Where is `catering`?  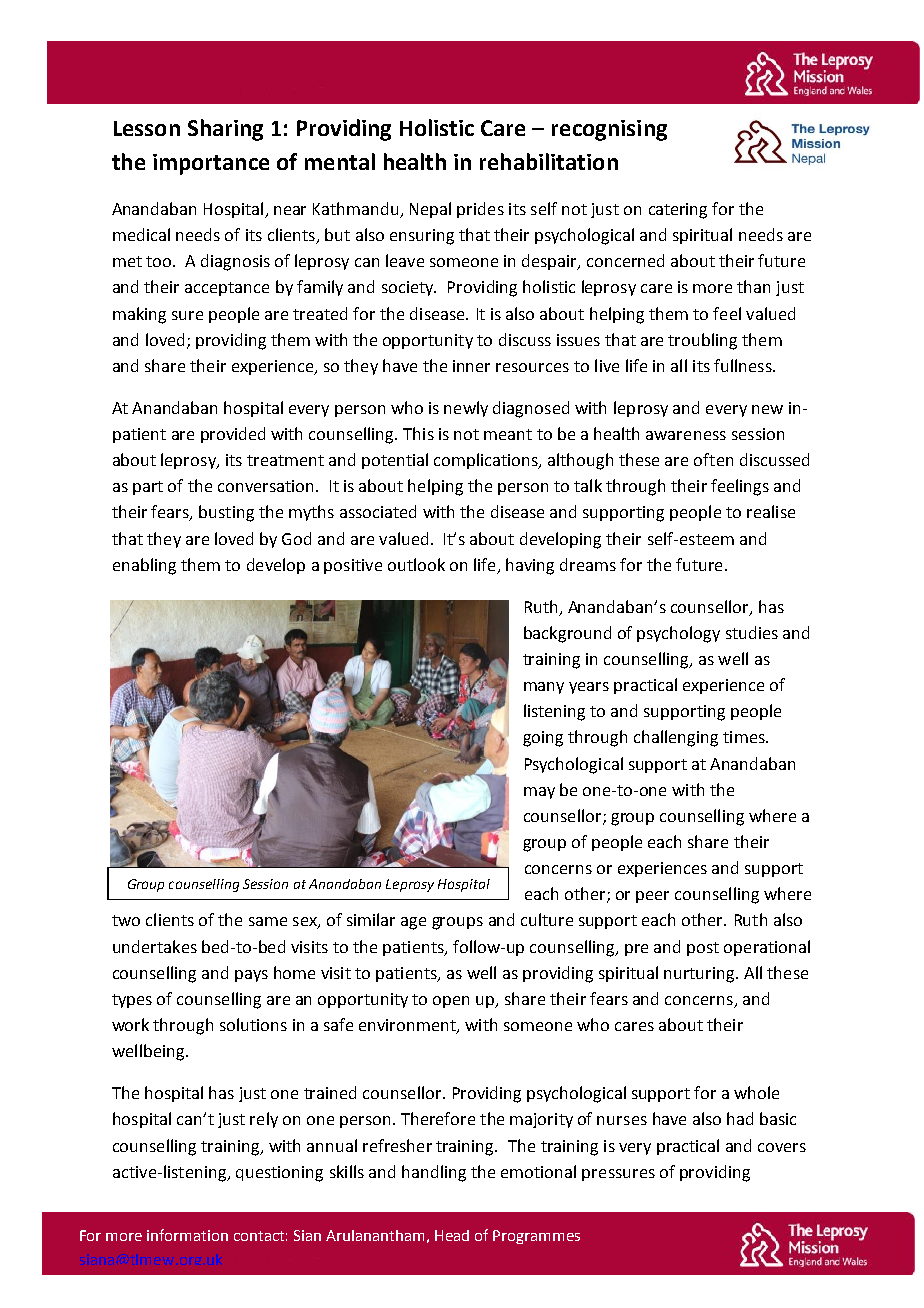 catering is located at coordinates (678, 211).
